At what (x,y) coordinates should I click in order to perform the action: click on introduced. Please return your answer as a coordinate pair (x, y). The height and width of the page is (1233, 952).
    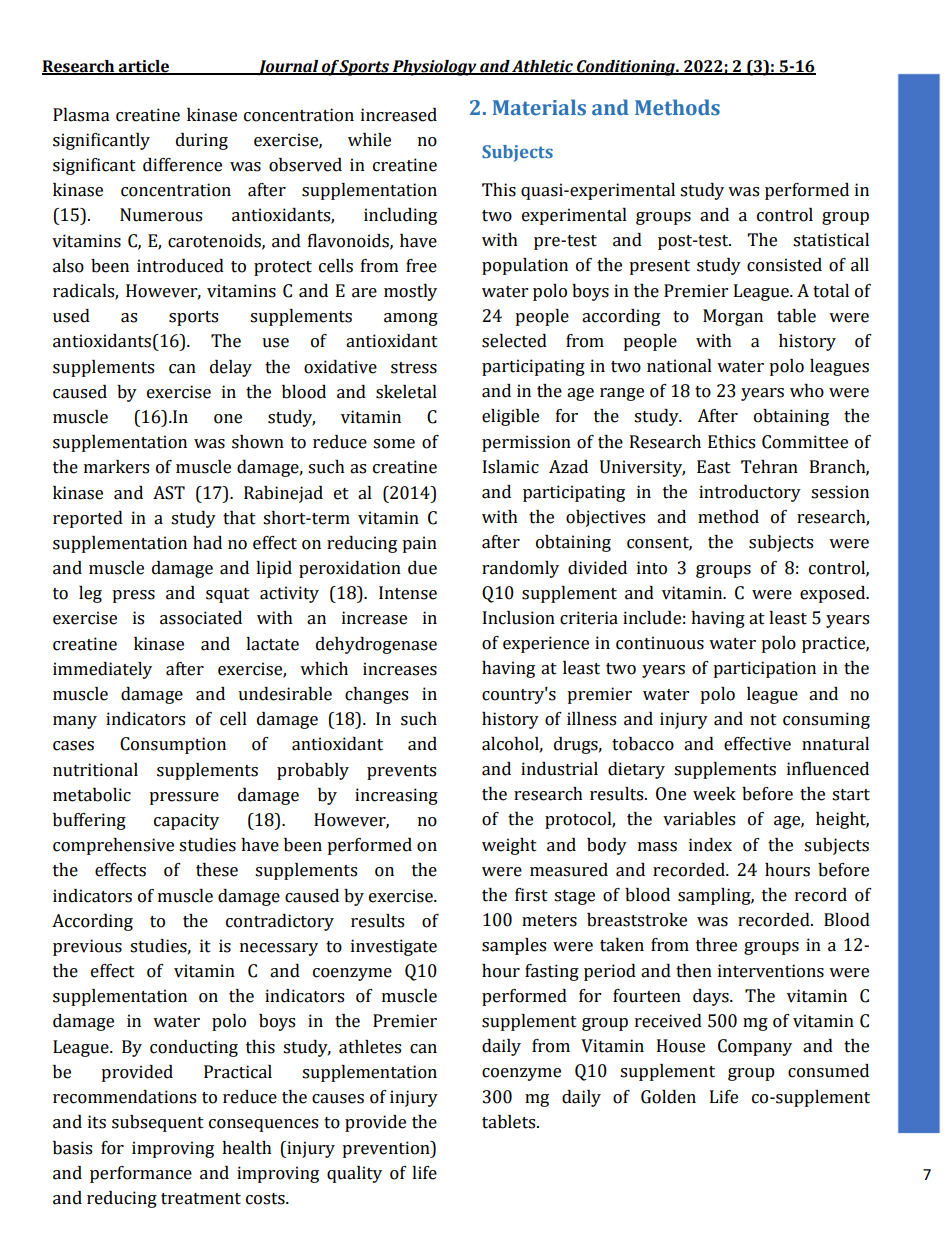
    Looking at the image, I should click on (180, 266).
